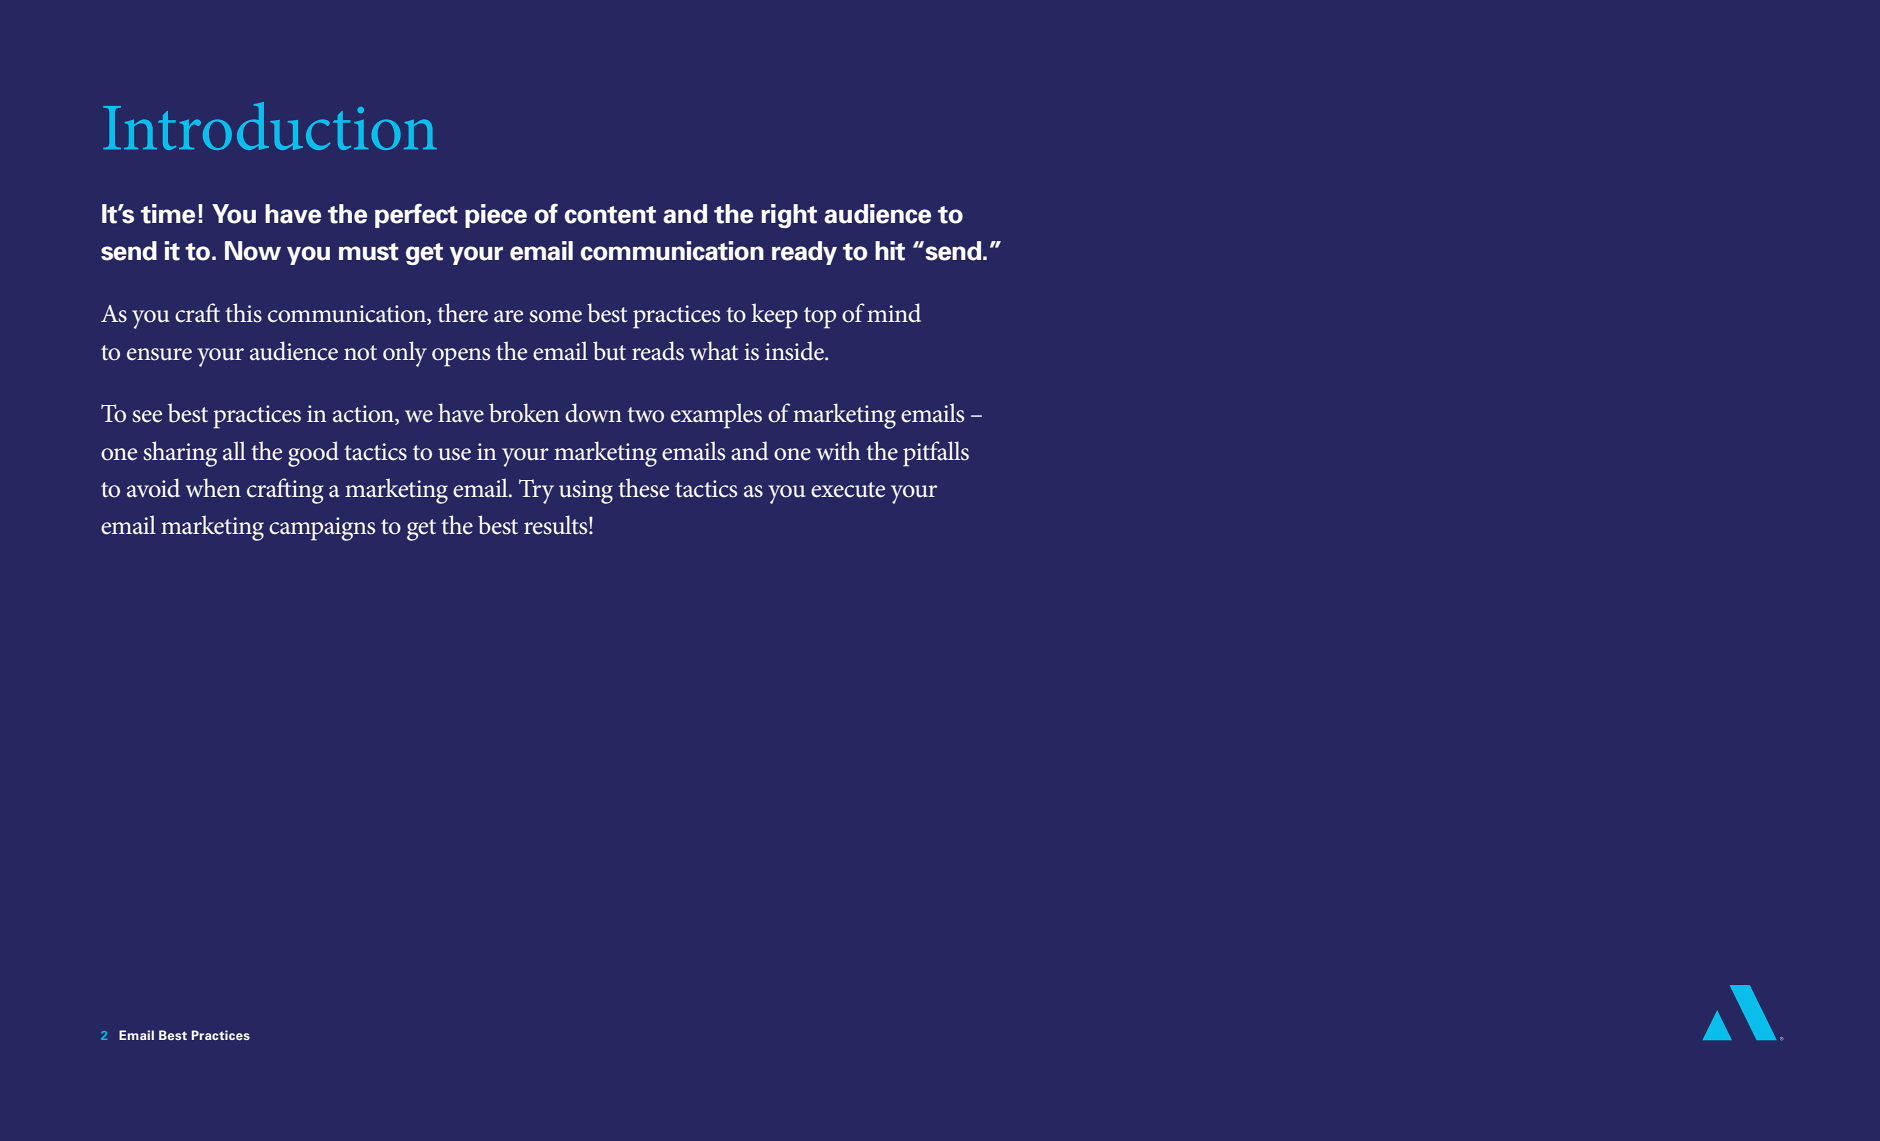  What do you see at coordinates (789, 216) in the image?
I see `right` at bounding box center [789, 216].
